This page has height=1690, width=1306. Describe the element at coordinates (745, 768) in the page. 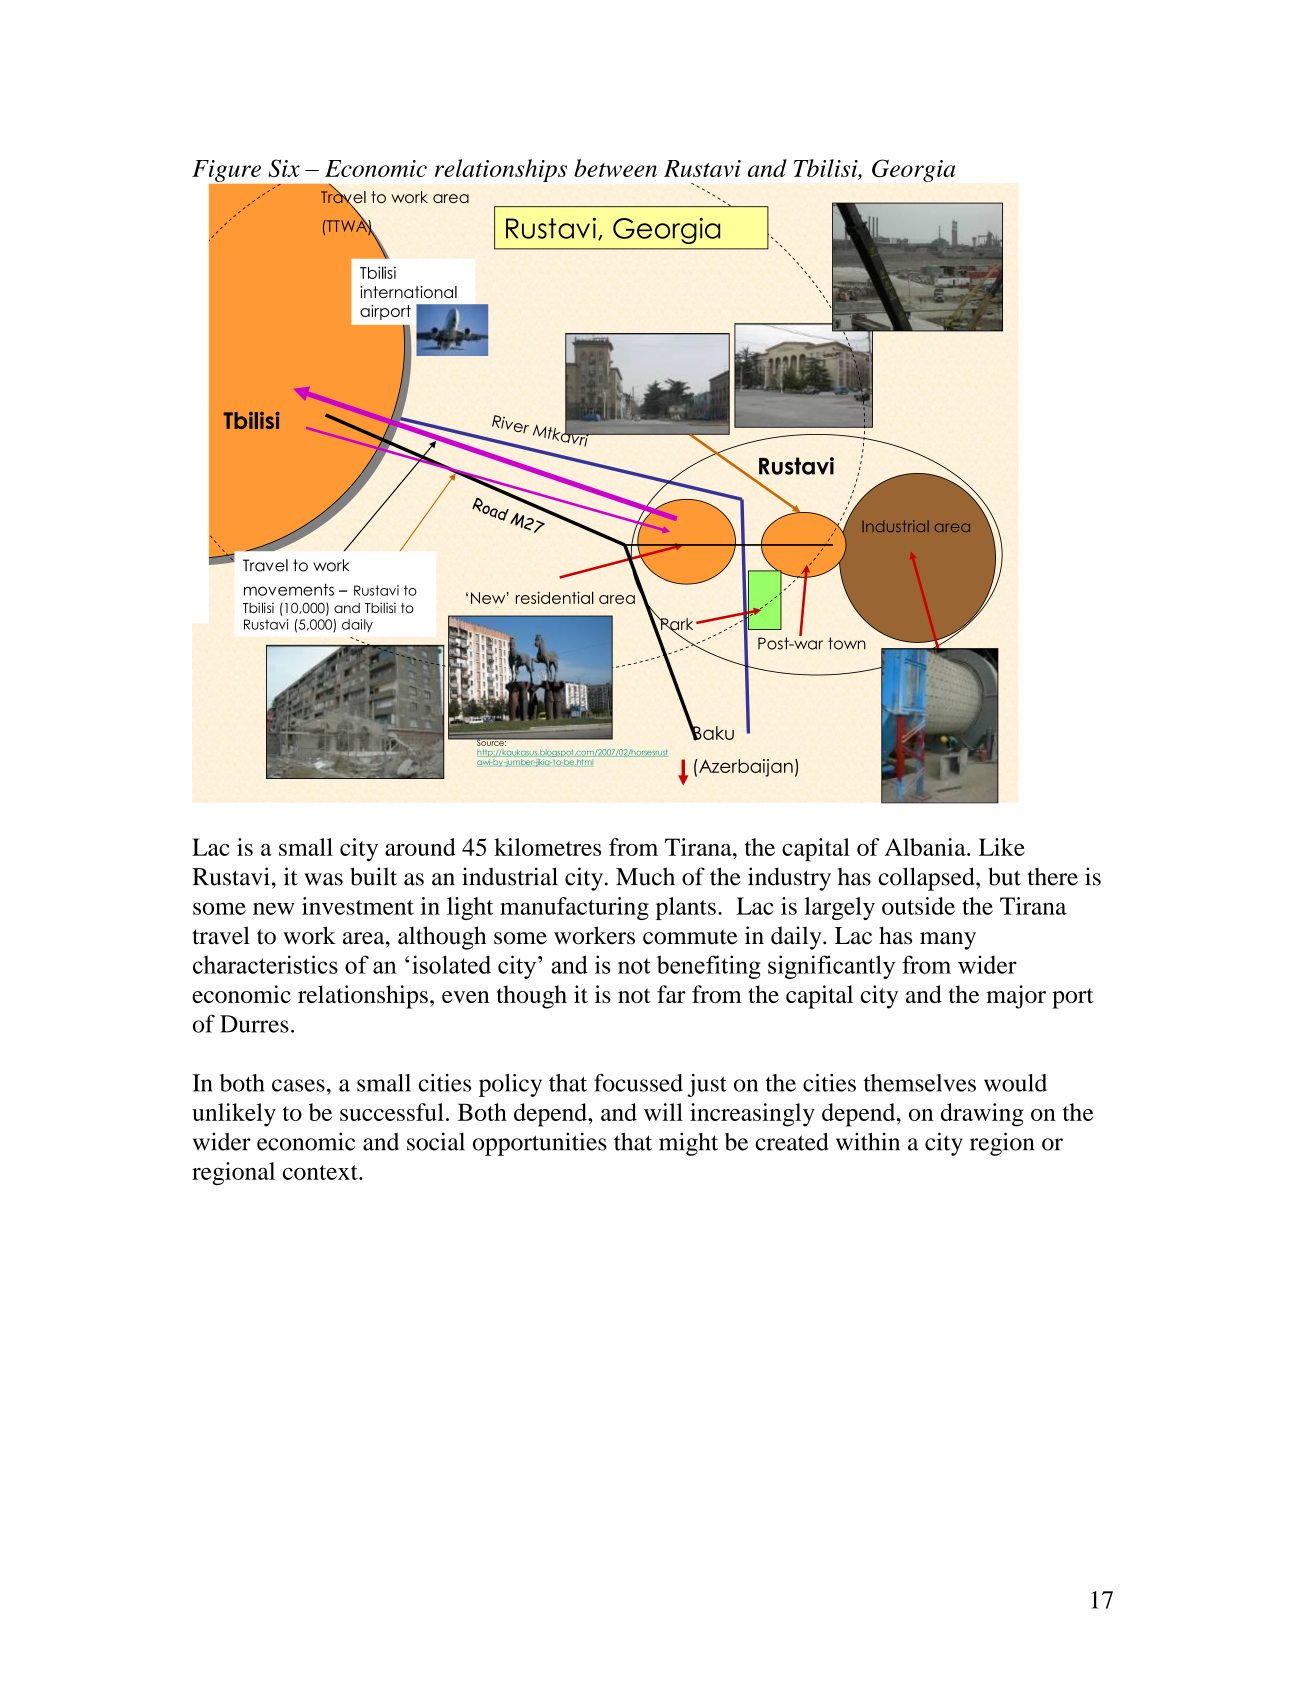

I see `Azerbaijan` at that location.
